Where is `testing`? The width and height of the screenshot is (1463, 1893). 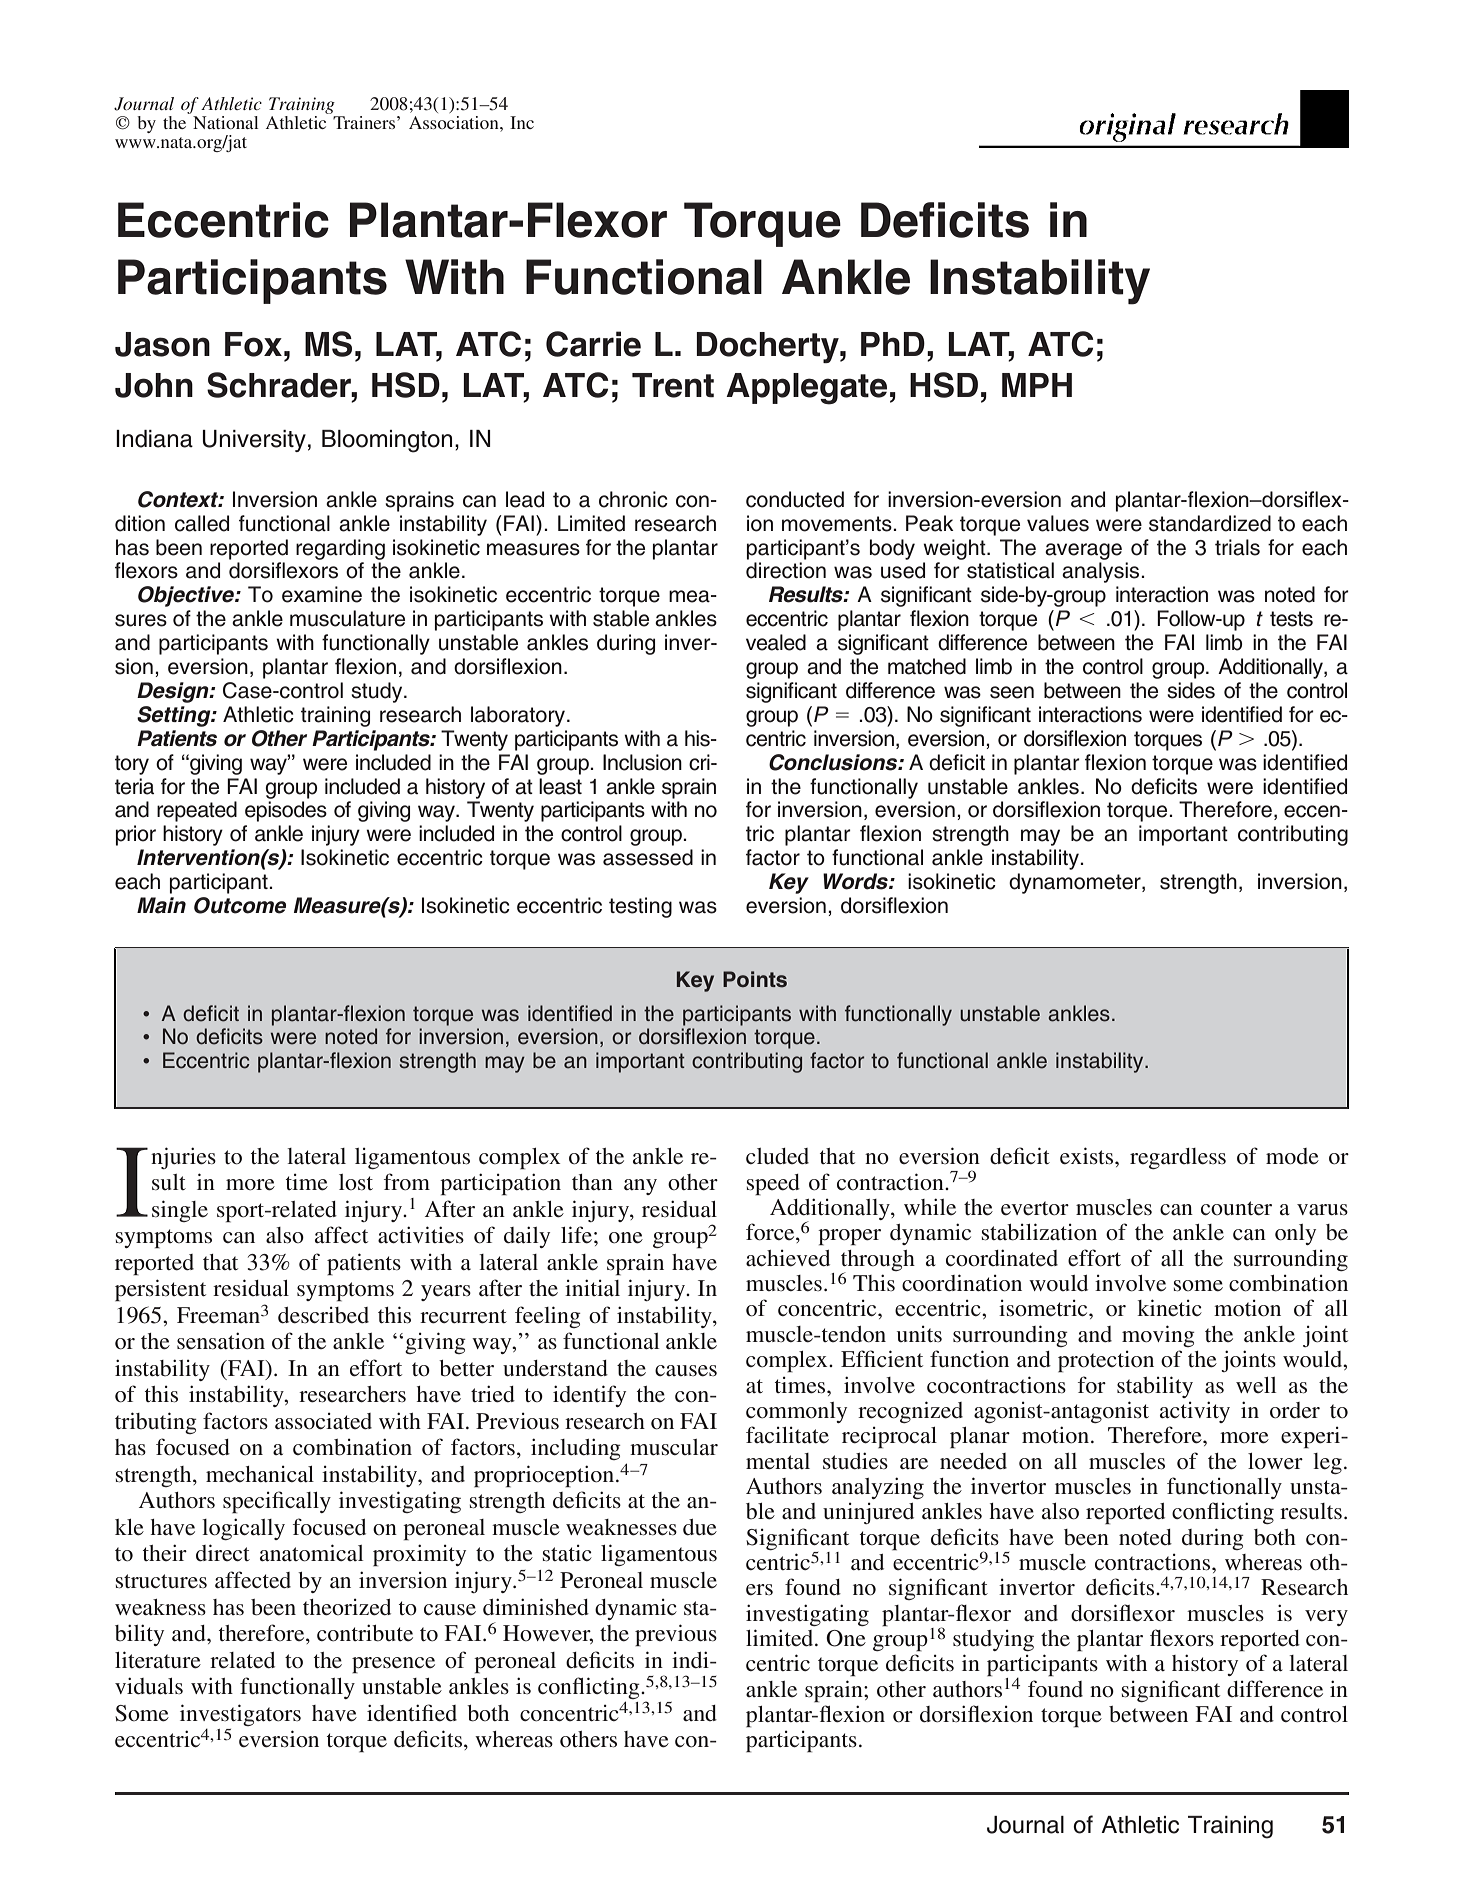 testing is located at coordinates (640, 907).
